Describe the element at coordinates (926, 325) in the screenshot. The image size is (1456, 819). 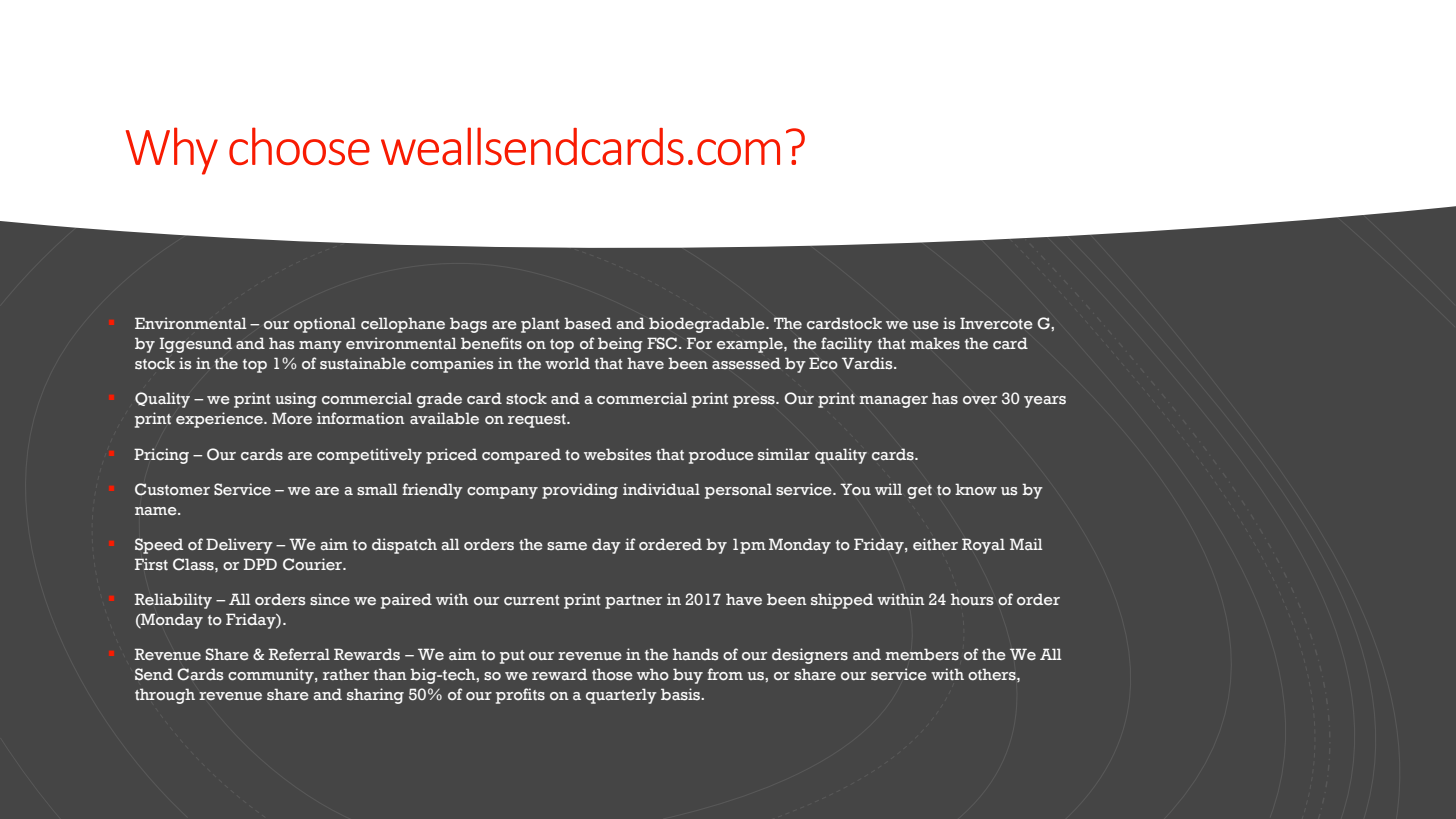
I see `use` at that location.
